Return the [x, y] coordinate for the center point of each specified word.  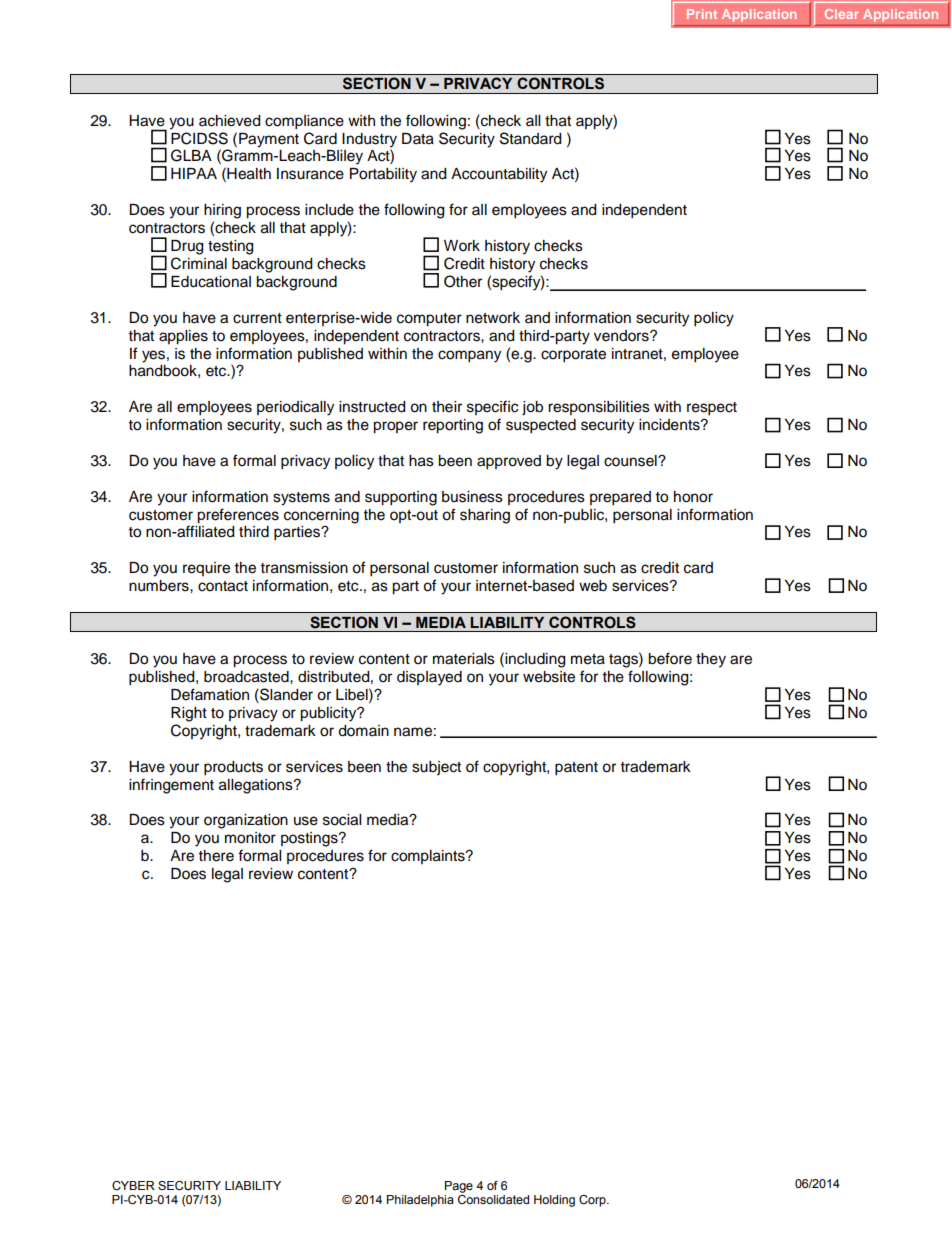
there [216, 856]
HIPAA [194, 173]
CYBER [133, 1185]
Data [418, 139]
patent [576, 769]
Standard [530, 138]
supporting [401, 498]
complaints [429, 857]
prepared [620, 498]
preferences [238, 516]
